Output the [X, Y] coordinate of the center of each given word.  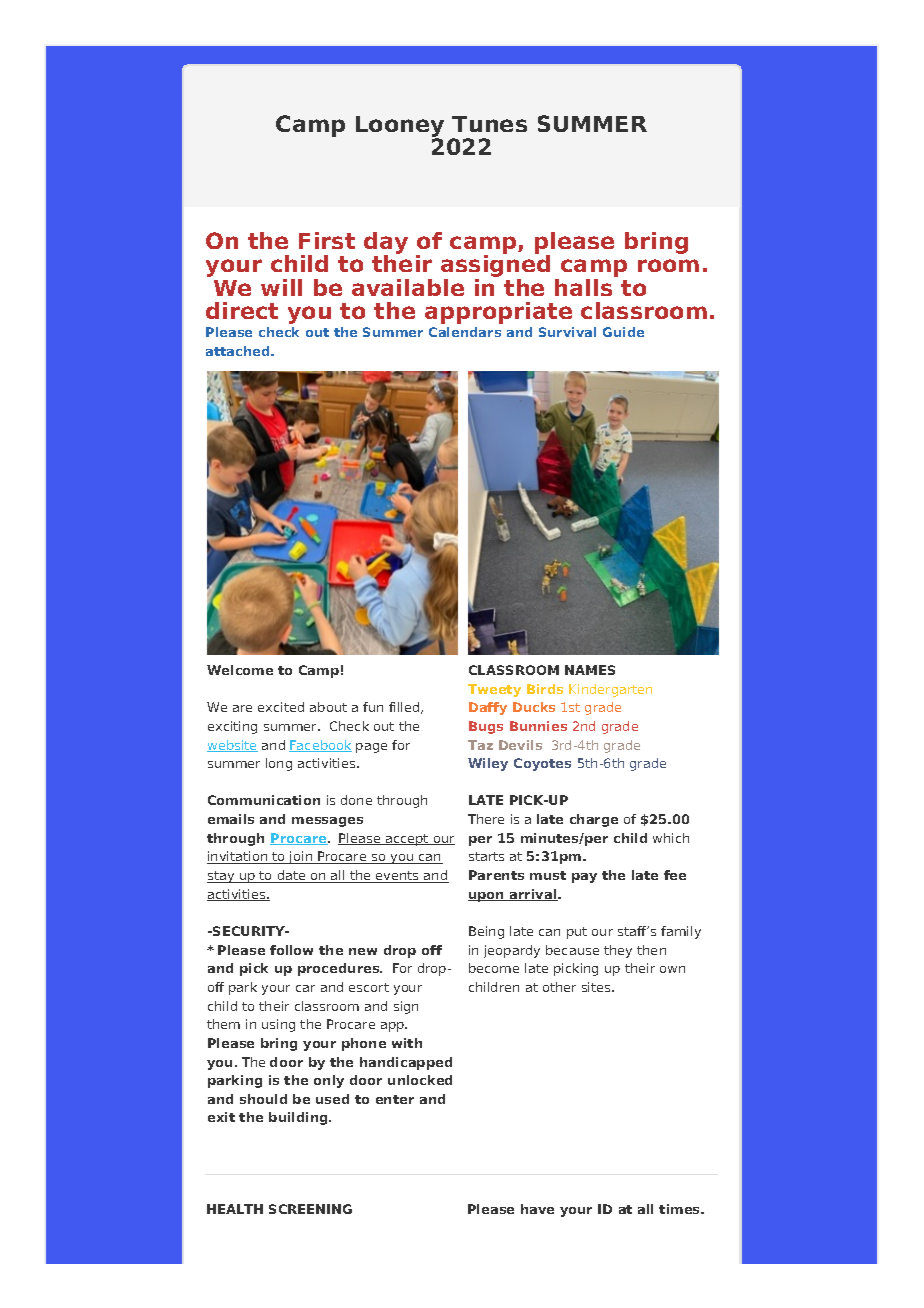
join [301, 857]
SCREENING [310, 1209]
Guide [623, 332]
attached [239, 351]
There [486, 819]
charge [594, 820]
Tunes [489, 124]
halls [585, 286]
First [327, 240]
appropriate [498, 313]
